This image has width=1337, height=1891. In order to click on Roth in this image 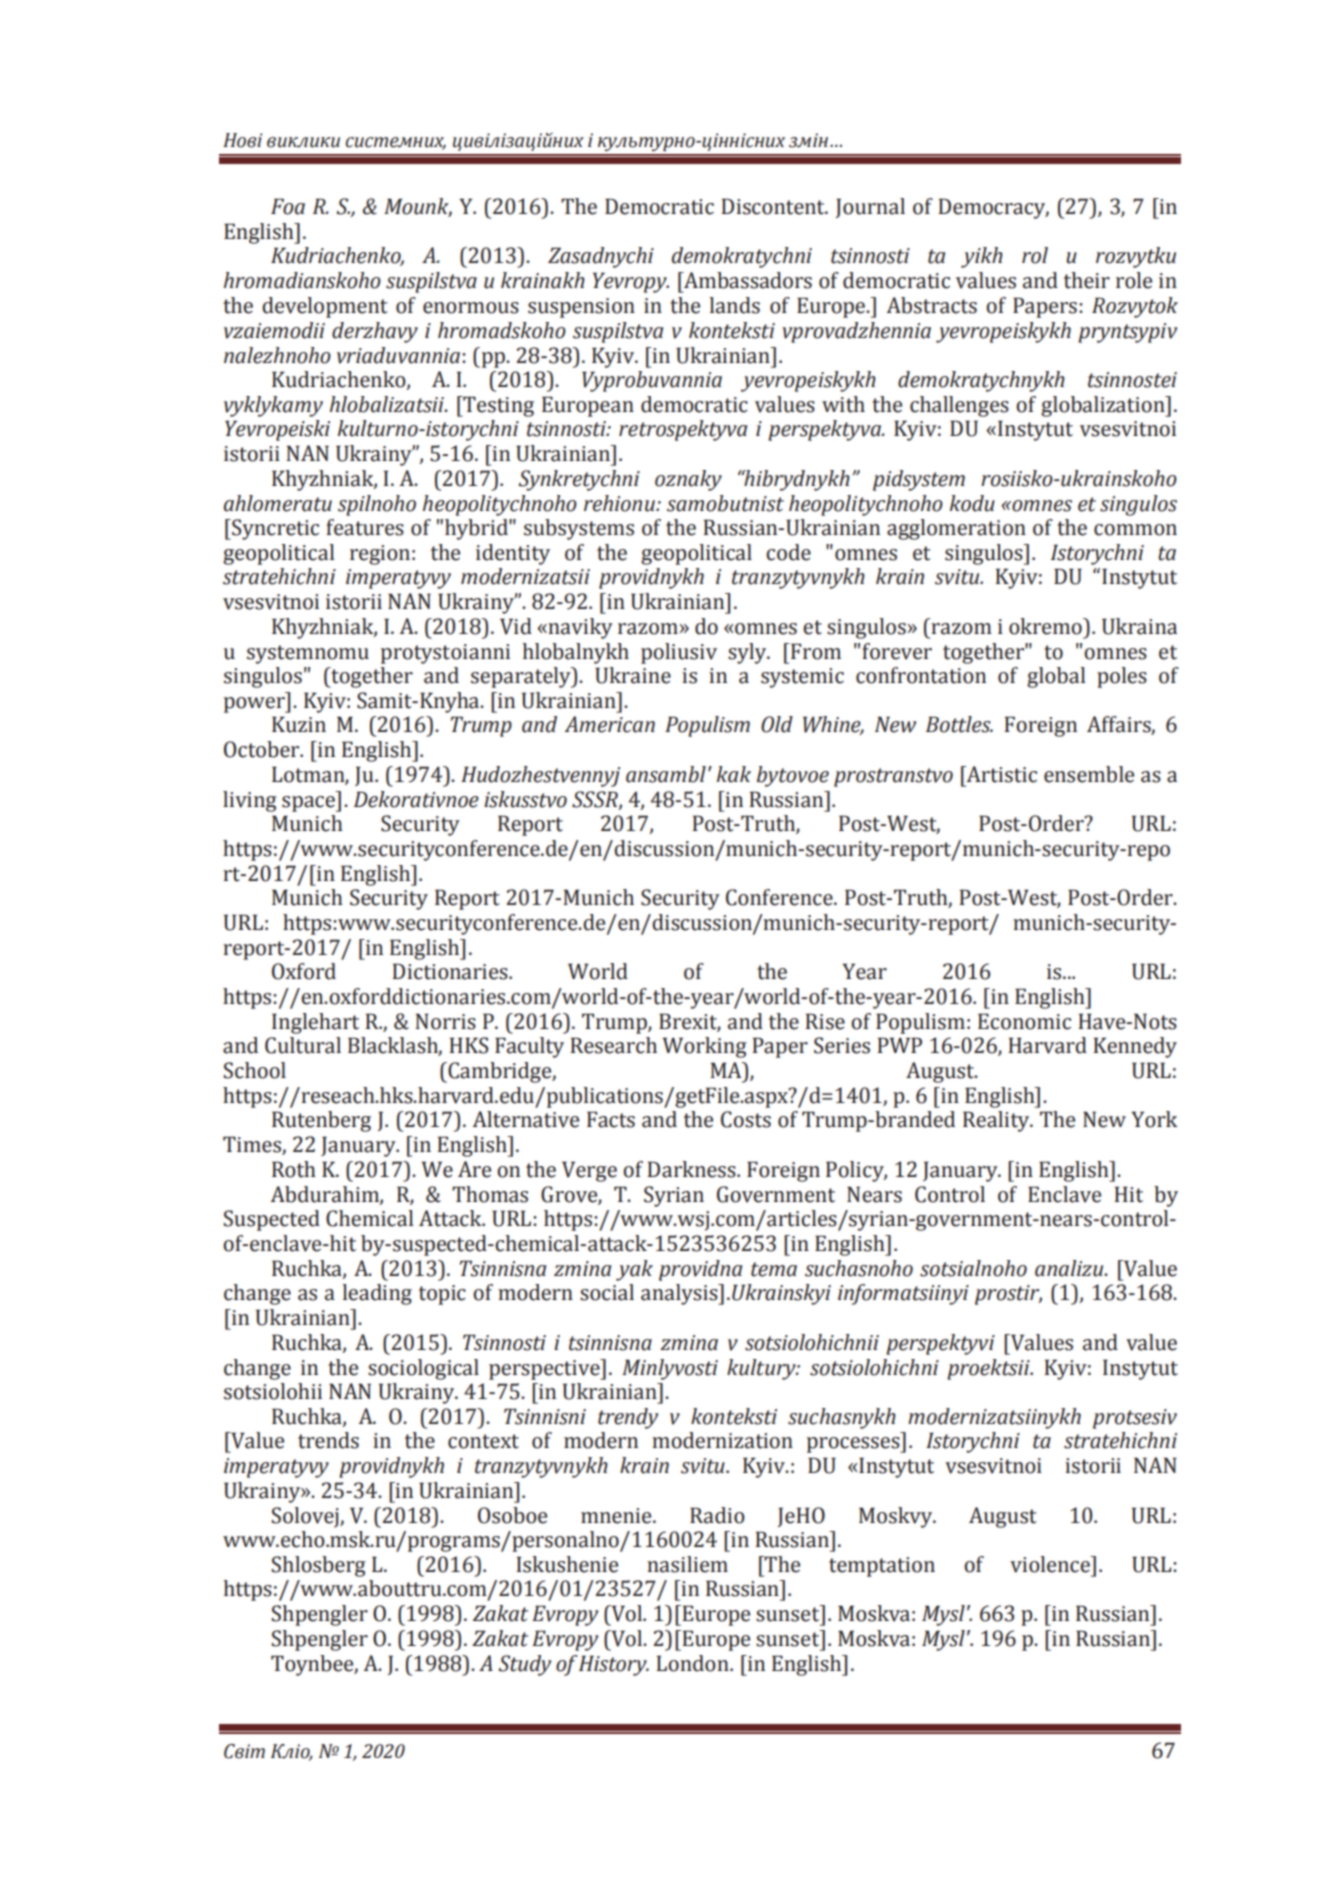, I will do `click(294, 1169)`.
